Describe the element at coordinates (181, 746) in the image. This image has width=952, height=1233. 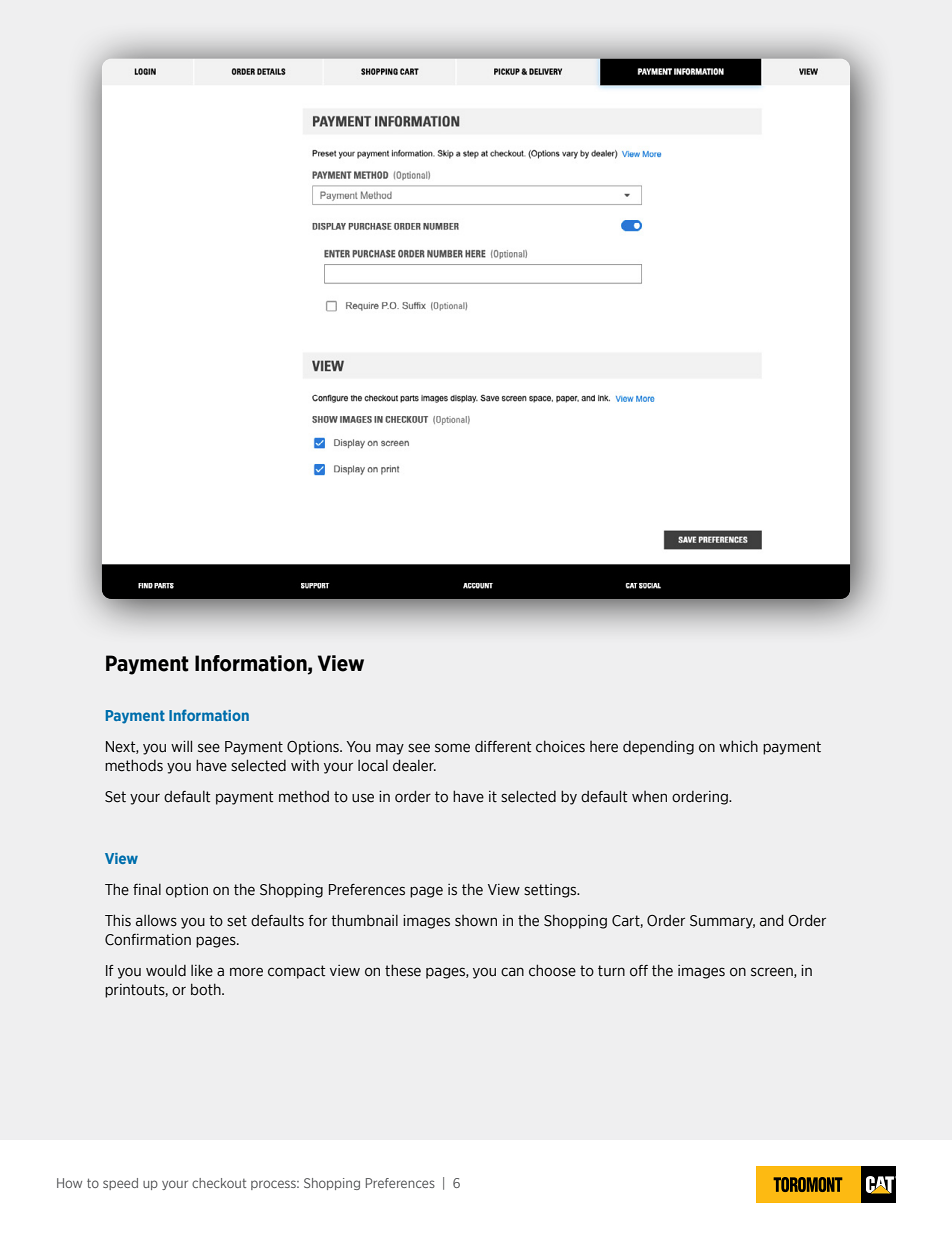
I see `will` at that location.
